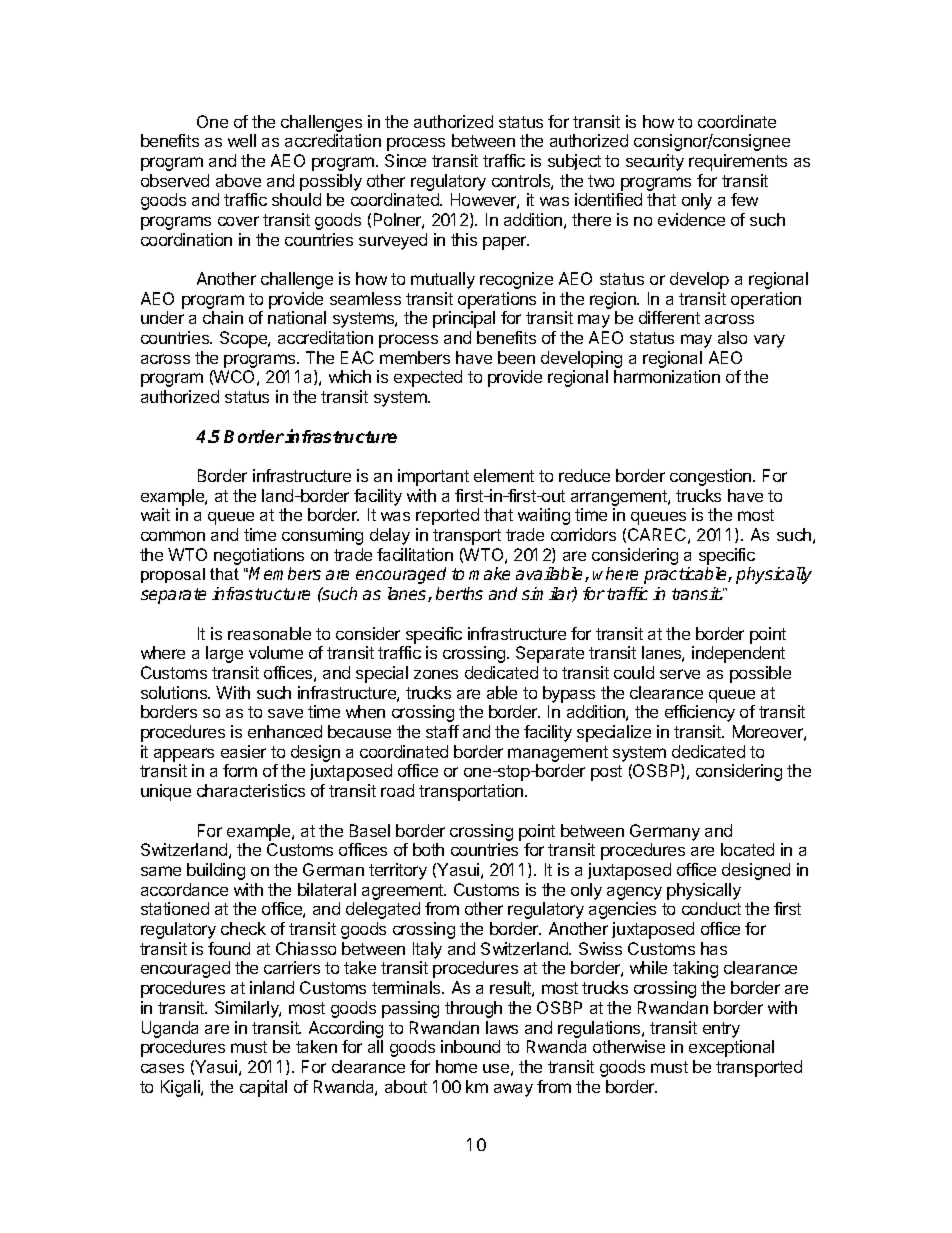 This screenshot has width=952, height=1233. Describe the element at coordinates (428, 378) in the screenshot. I see `expected` at that location.
